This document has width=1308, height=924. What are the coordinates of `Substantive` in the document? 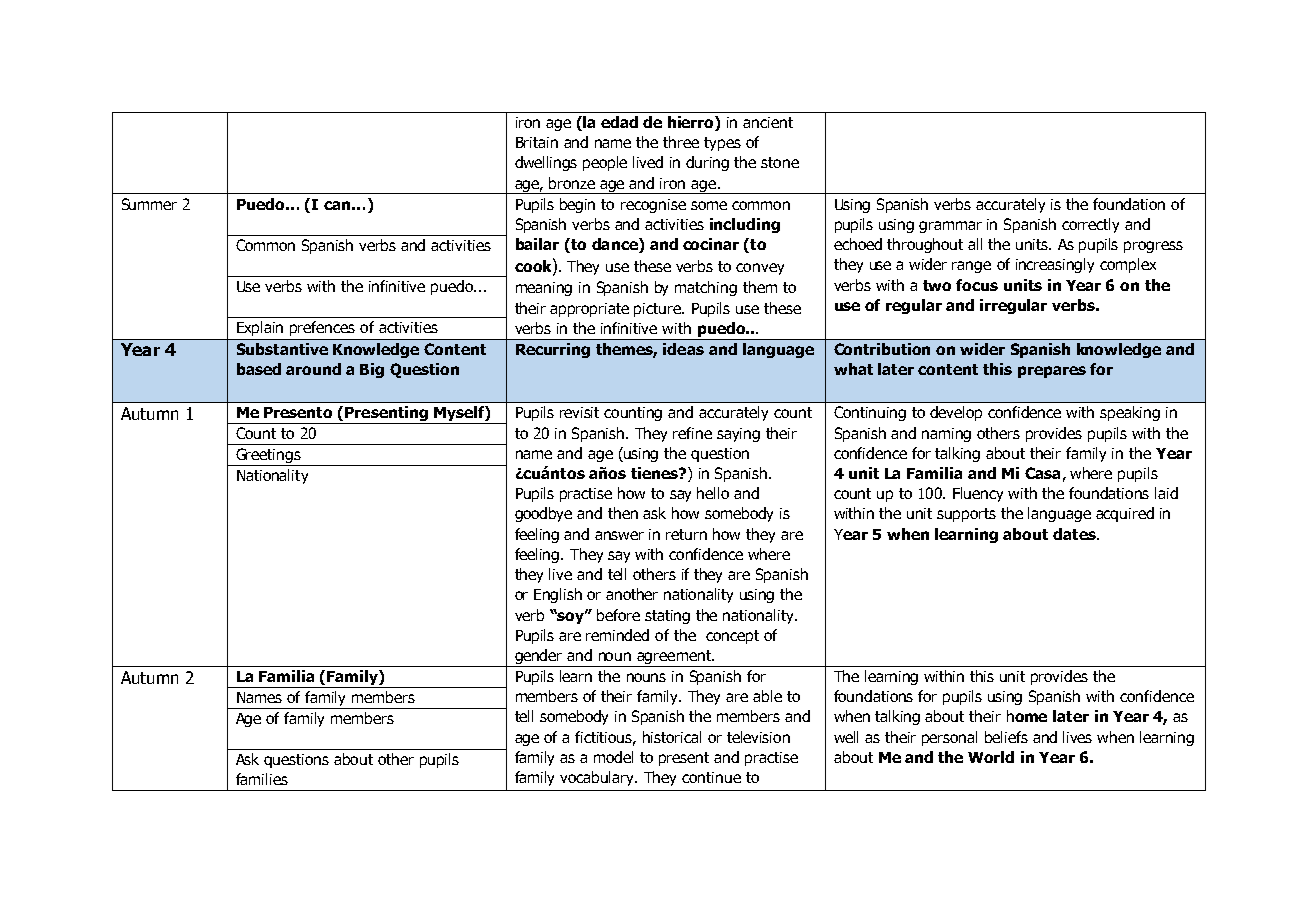 It's located at (282, 349).
